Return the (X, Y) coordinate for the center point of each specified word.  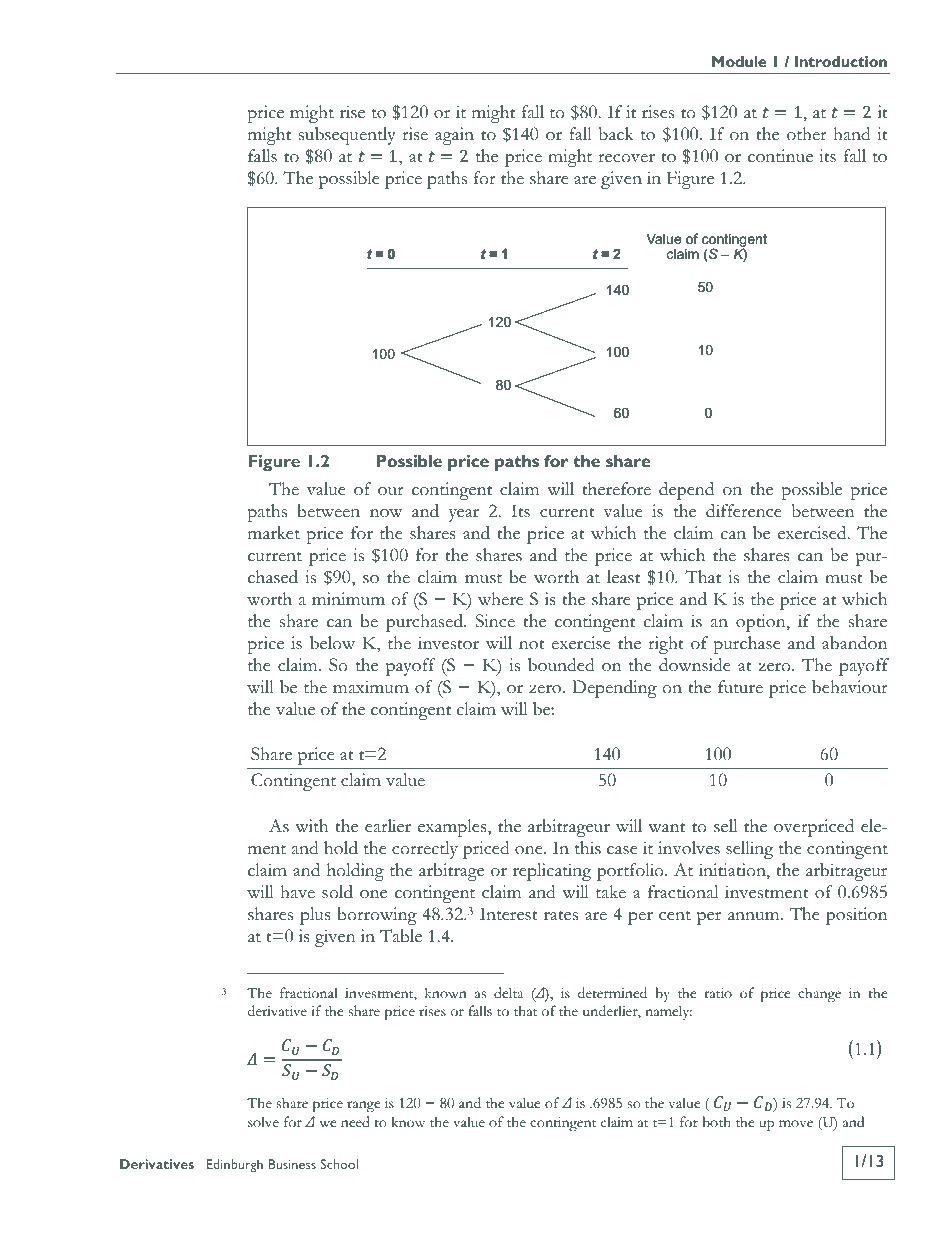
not (532, 645)
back (616, 134)
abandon (854, 643)
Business (292, 1164)
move (796, 1123)
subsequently (347, 136)
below (332, 643)
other (807, 134)
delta (508, 992)
